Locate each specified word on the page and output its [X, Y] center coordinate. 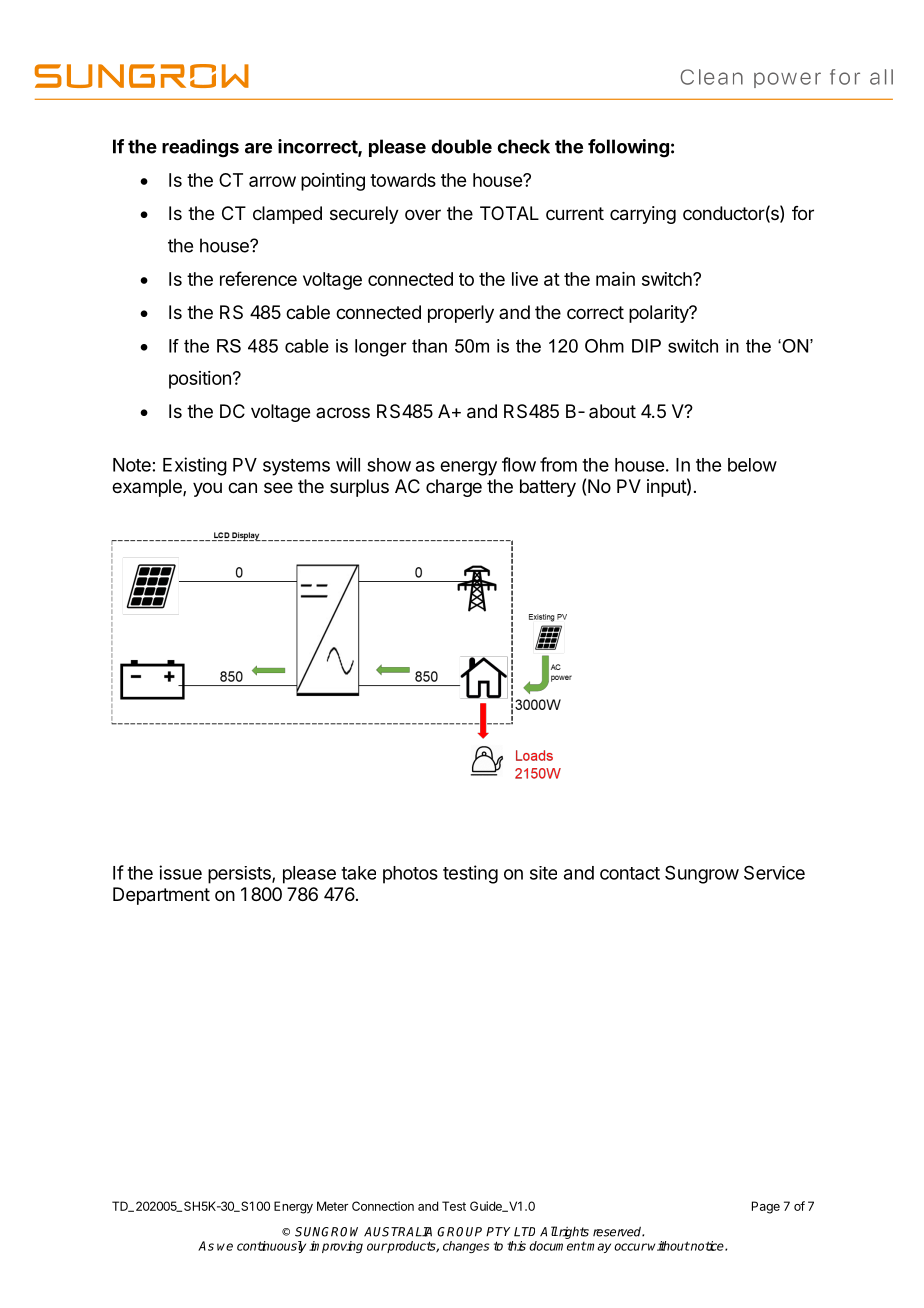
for [803, 213]
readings [200, 148]
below [752, 465]
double [461, 146]
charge [454, 488]
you [207, 489]
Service [774, 873]
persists [240, 875]
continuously [271, 1247]
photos [410, 875]
